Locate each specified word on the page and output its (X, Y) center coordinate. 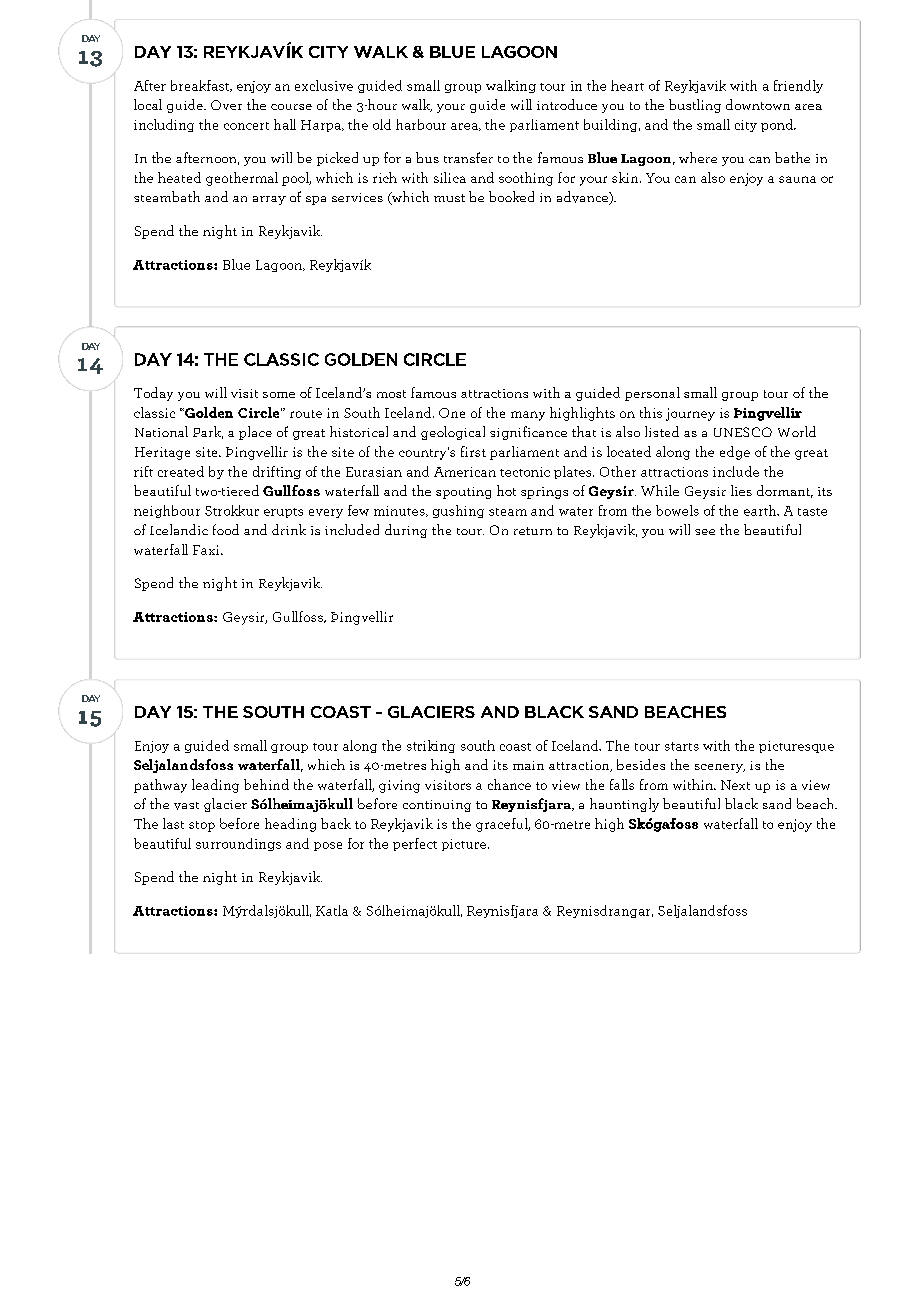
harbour (421, 124)
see (705, 532)
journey (690, 414)
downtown (758, 104)
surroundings (238, 844)
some (279, 395)
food (226, 529)
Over (226, 105)
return (533, 531)
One (452, 413)
